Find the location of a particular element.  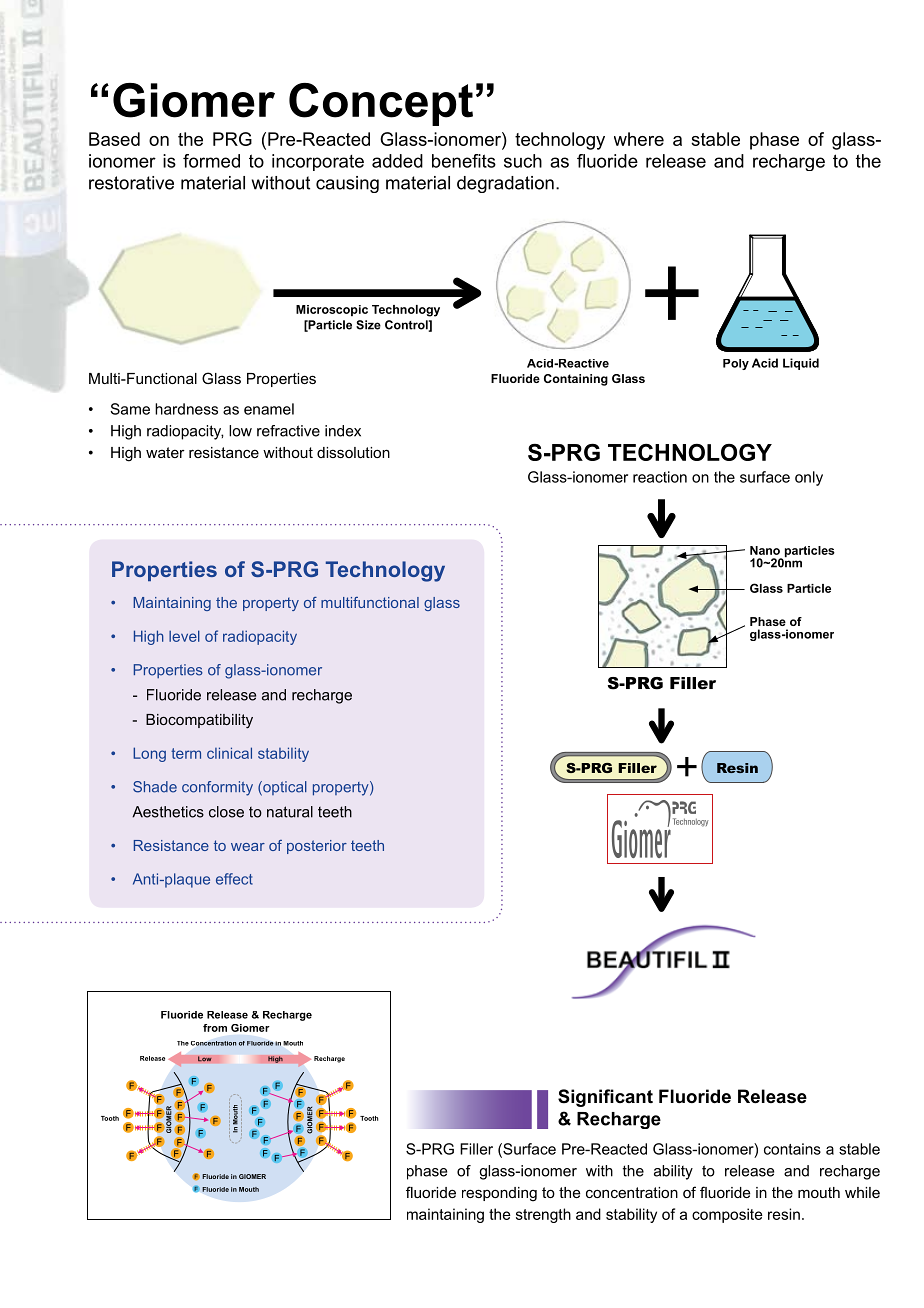

contains is located at coordinates (792, 1149).
